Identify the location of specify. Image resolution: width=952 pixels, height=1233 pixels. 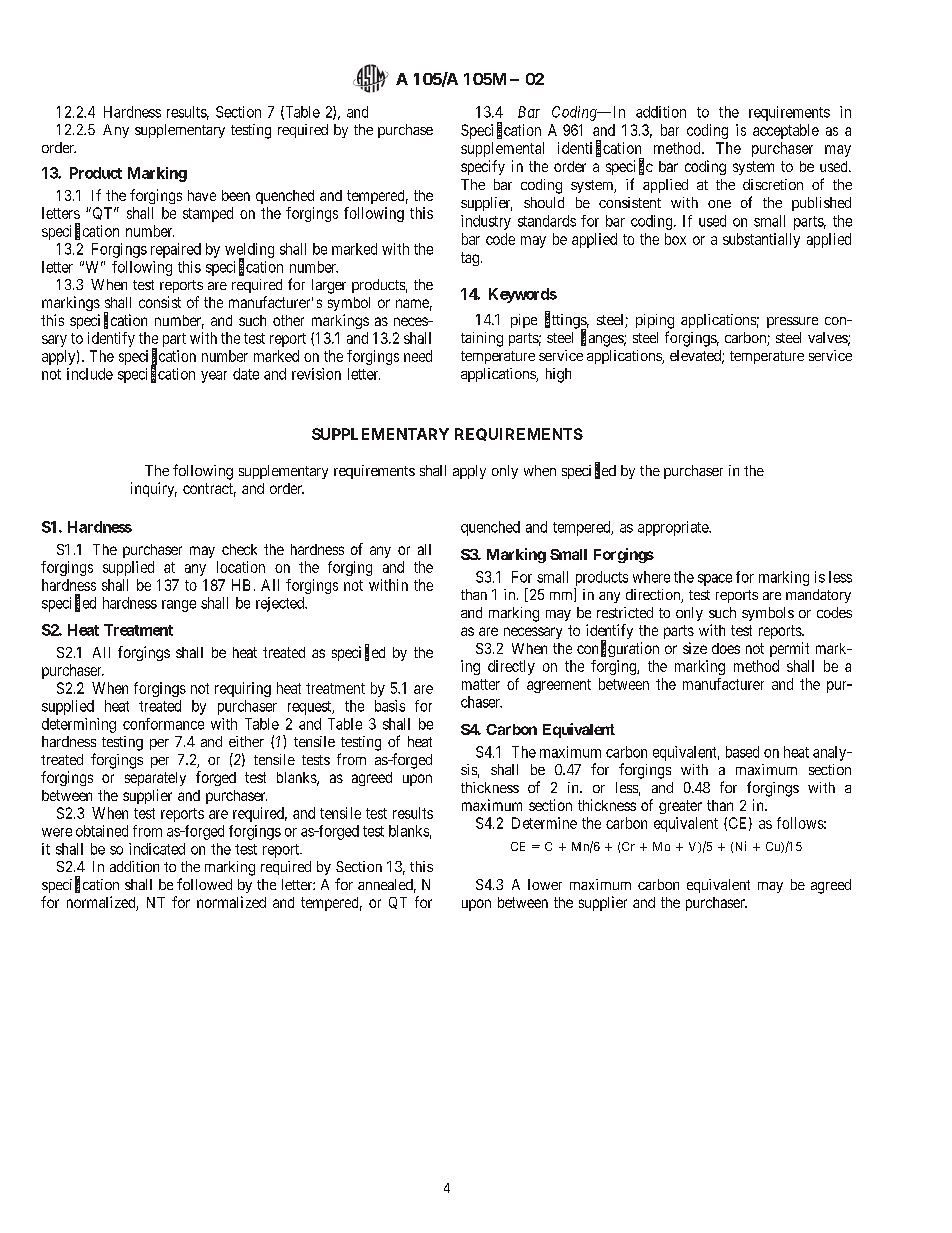
(483, 167).
